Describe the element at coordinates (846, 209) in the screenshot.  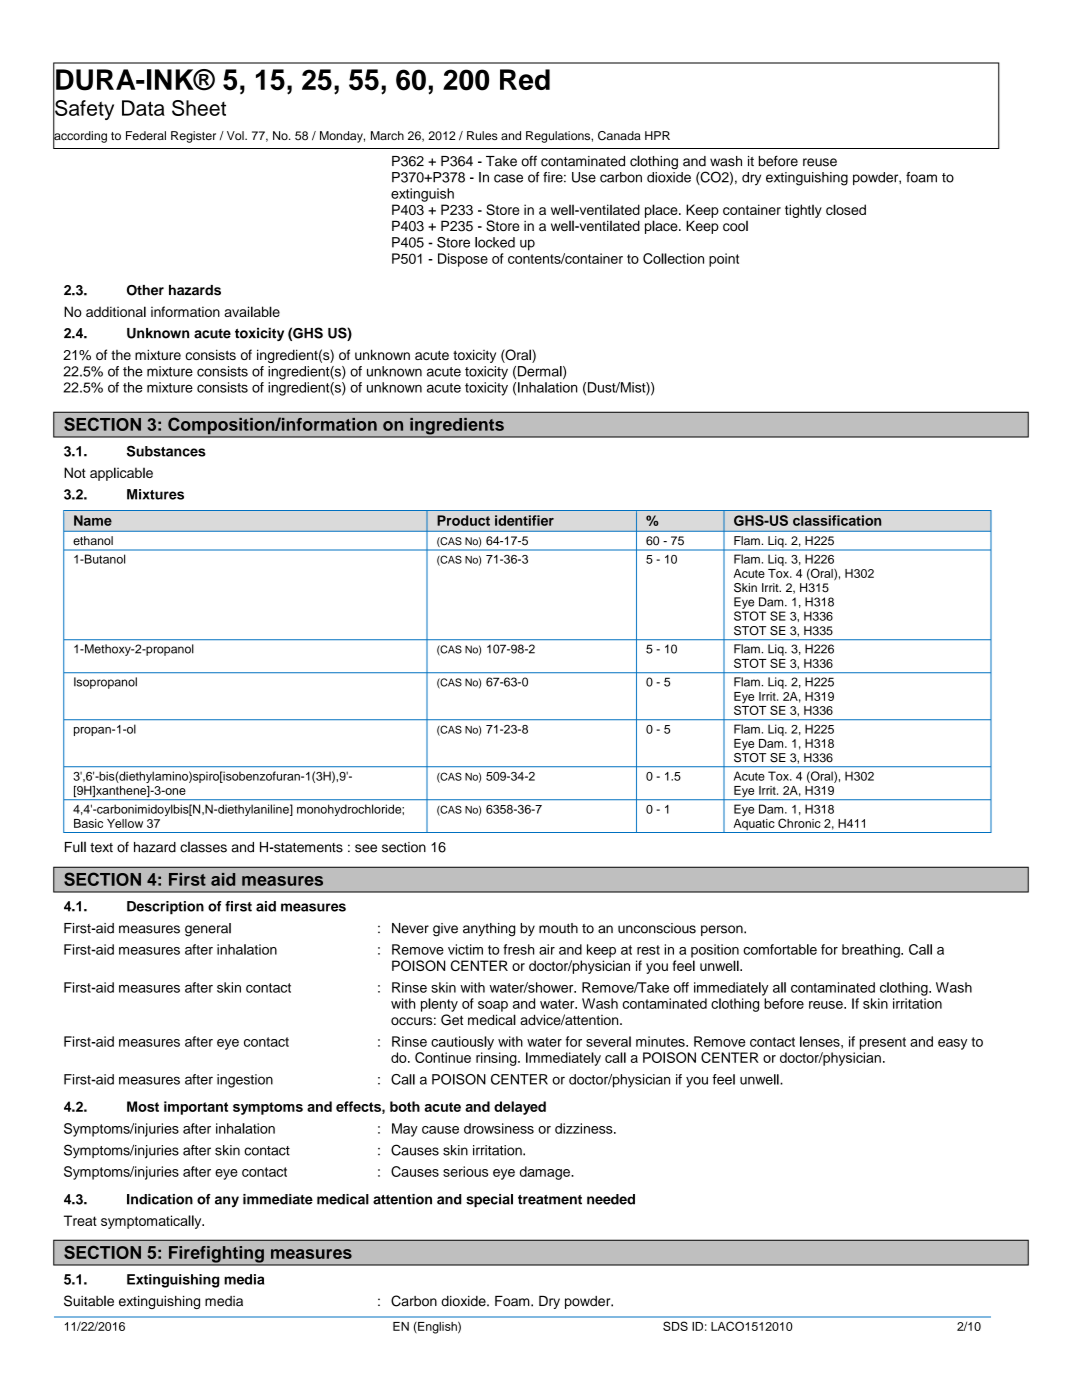
I see `closed` at that location.
